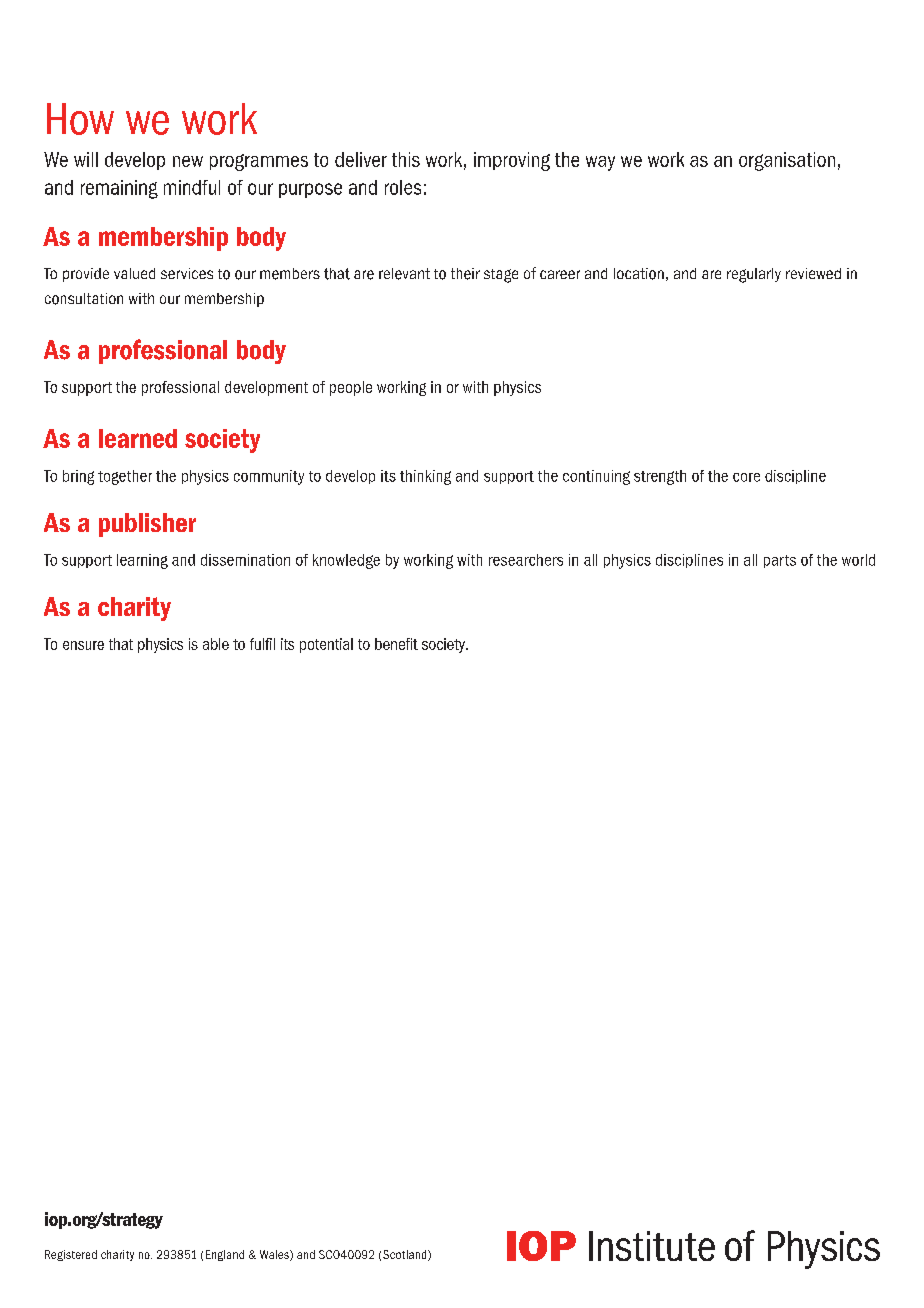 The width and height of the image is (924, 1308). Describe the element at coordinates (406, 1255) in the image. I see `Scotland` at that location.
